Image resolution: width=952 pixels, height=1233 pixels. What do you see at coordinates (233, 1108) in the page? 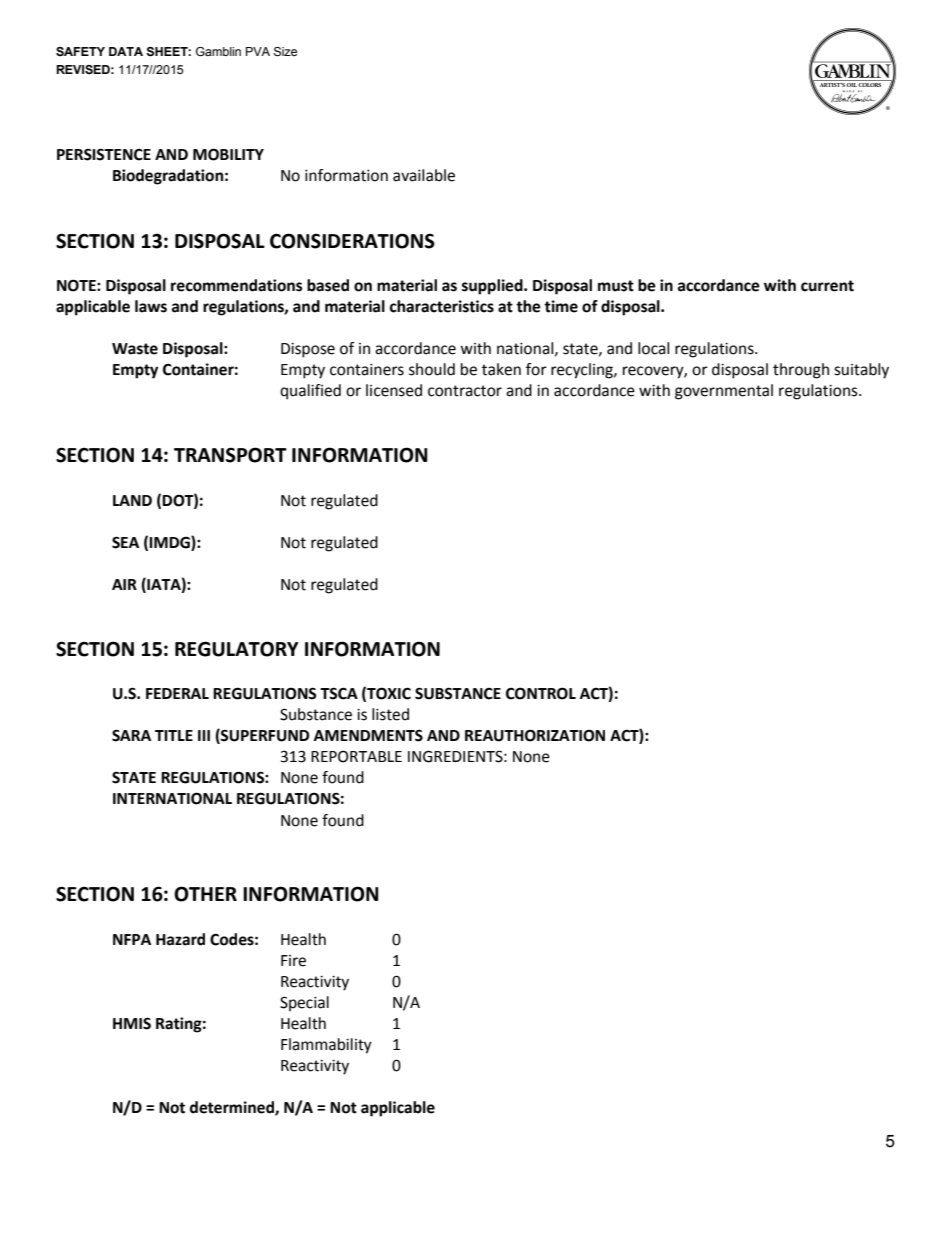
I see `determined` at bounding box center [233, 1108].
